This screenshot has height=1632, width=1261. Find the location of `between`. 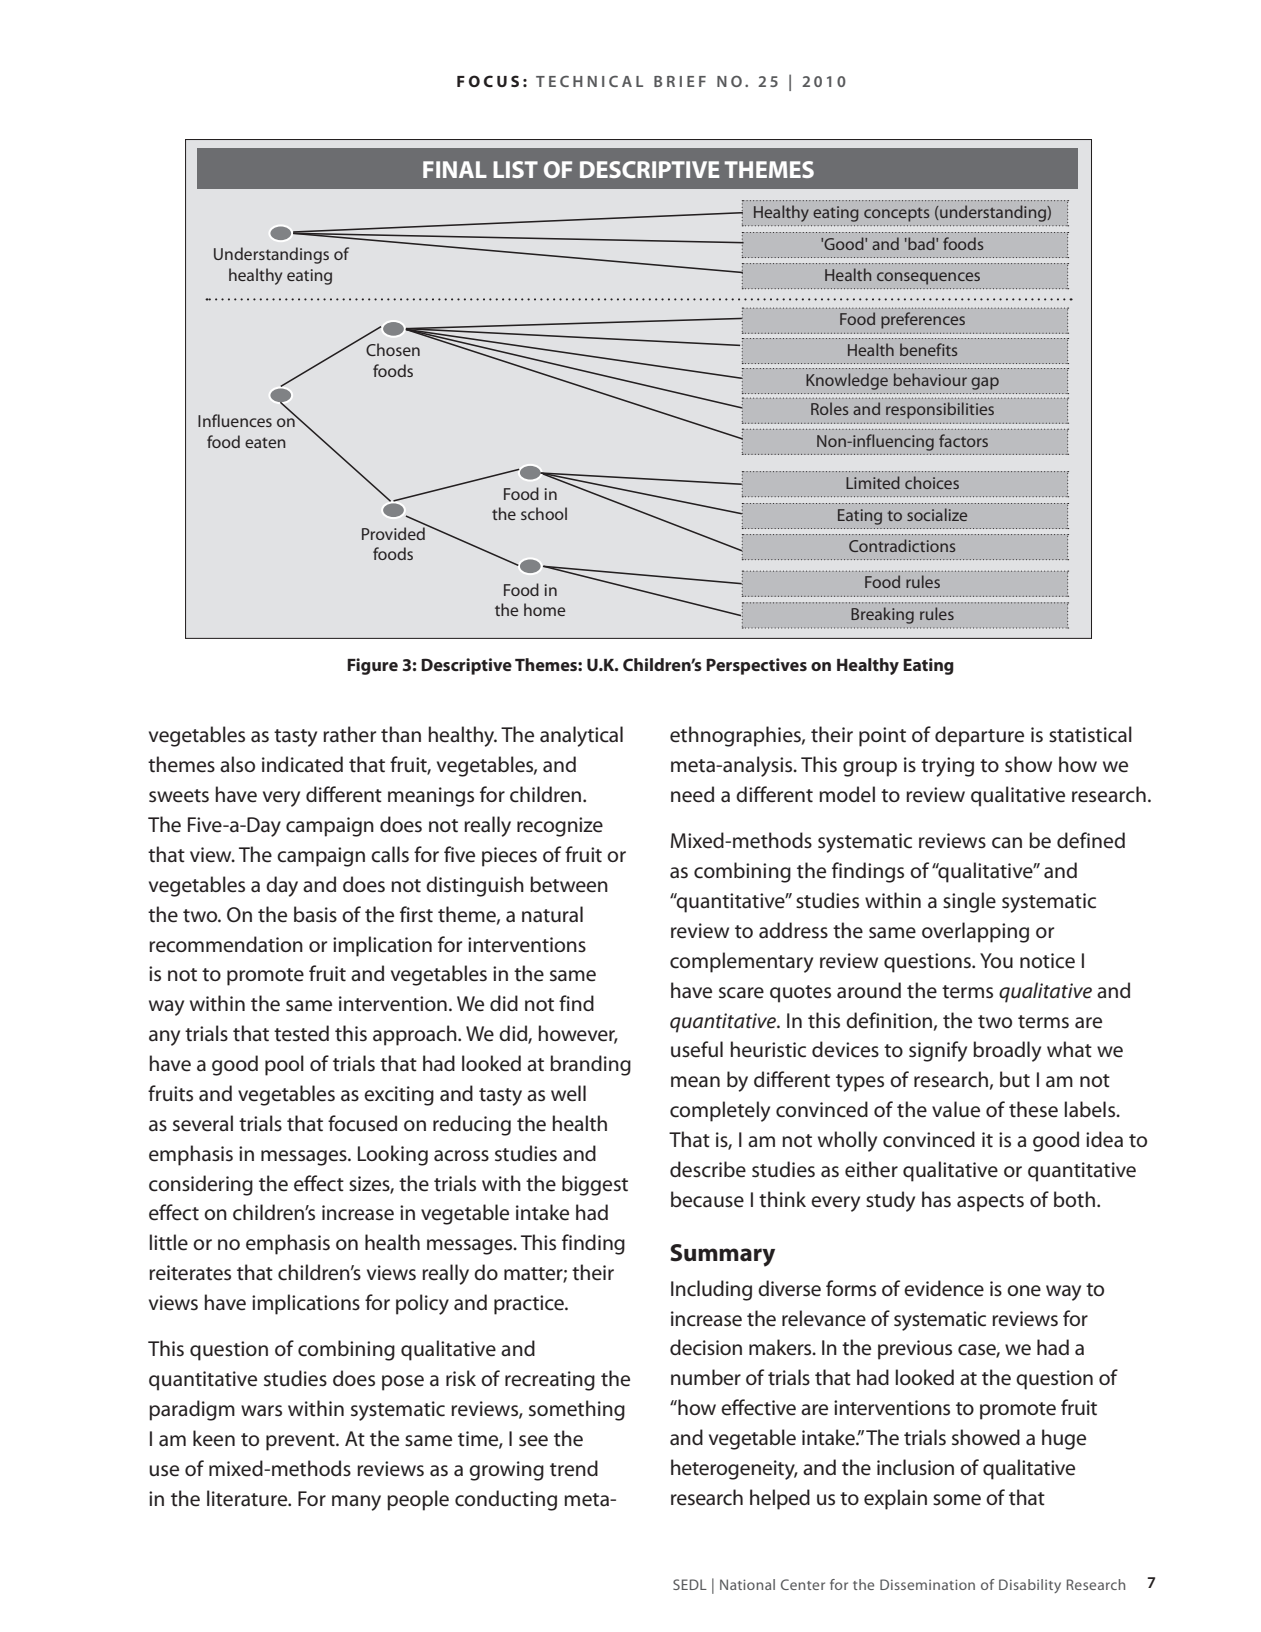

between is located at coordinates (569, 884).
